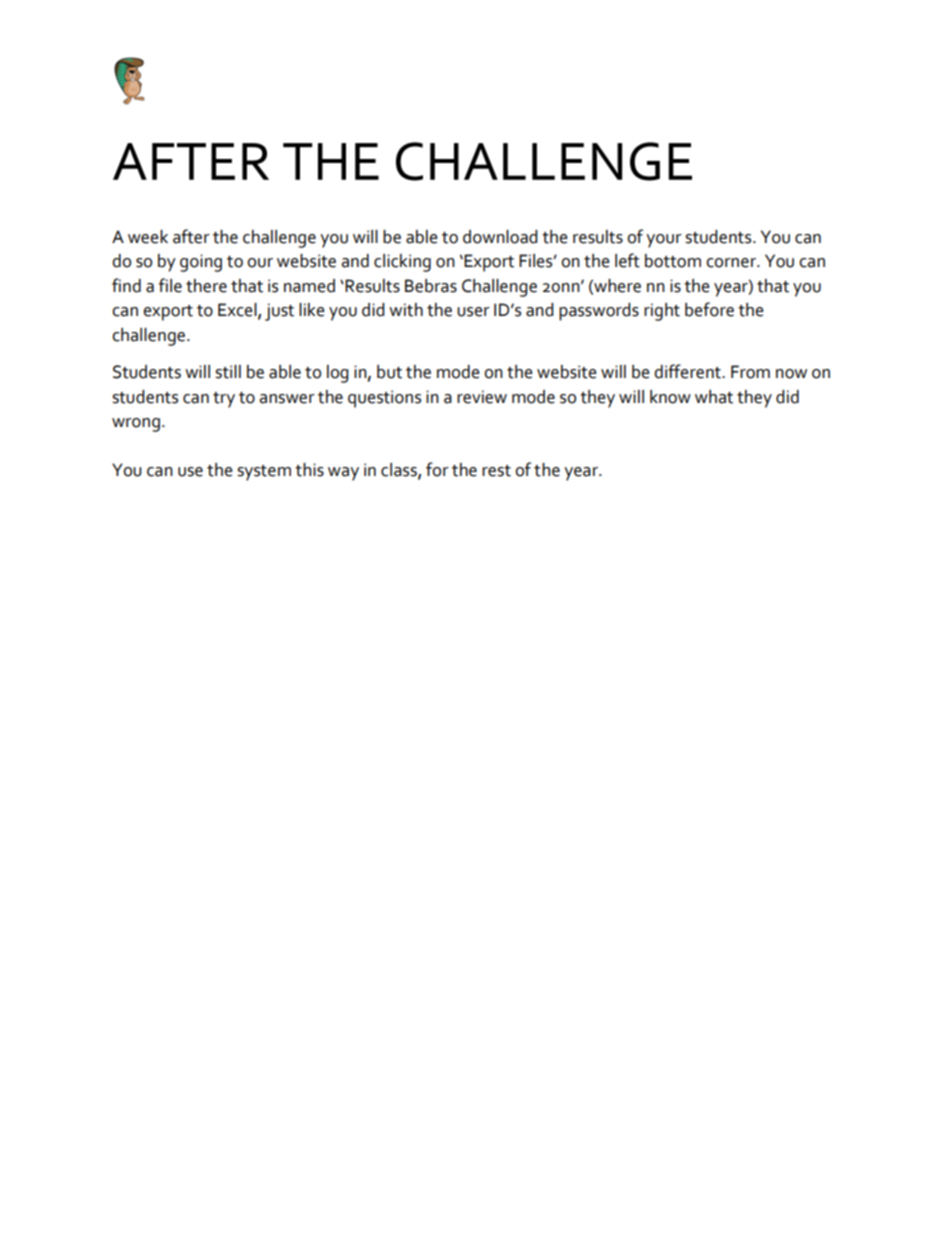  What do you see at coordinates (500, 237) in the screenshot?
I see `download` at bounding box center [500, 237].
